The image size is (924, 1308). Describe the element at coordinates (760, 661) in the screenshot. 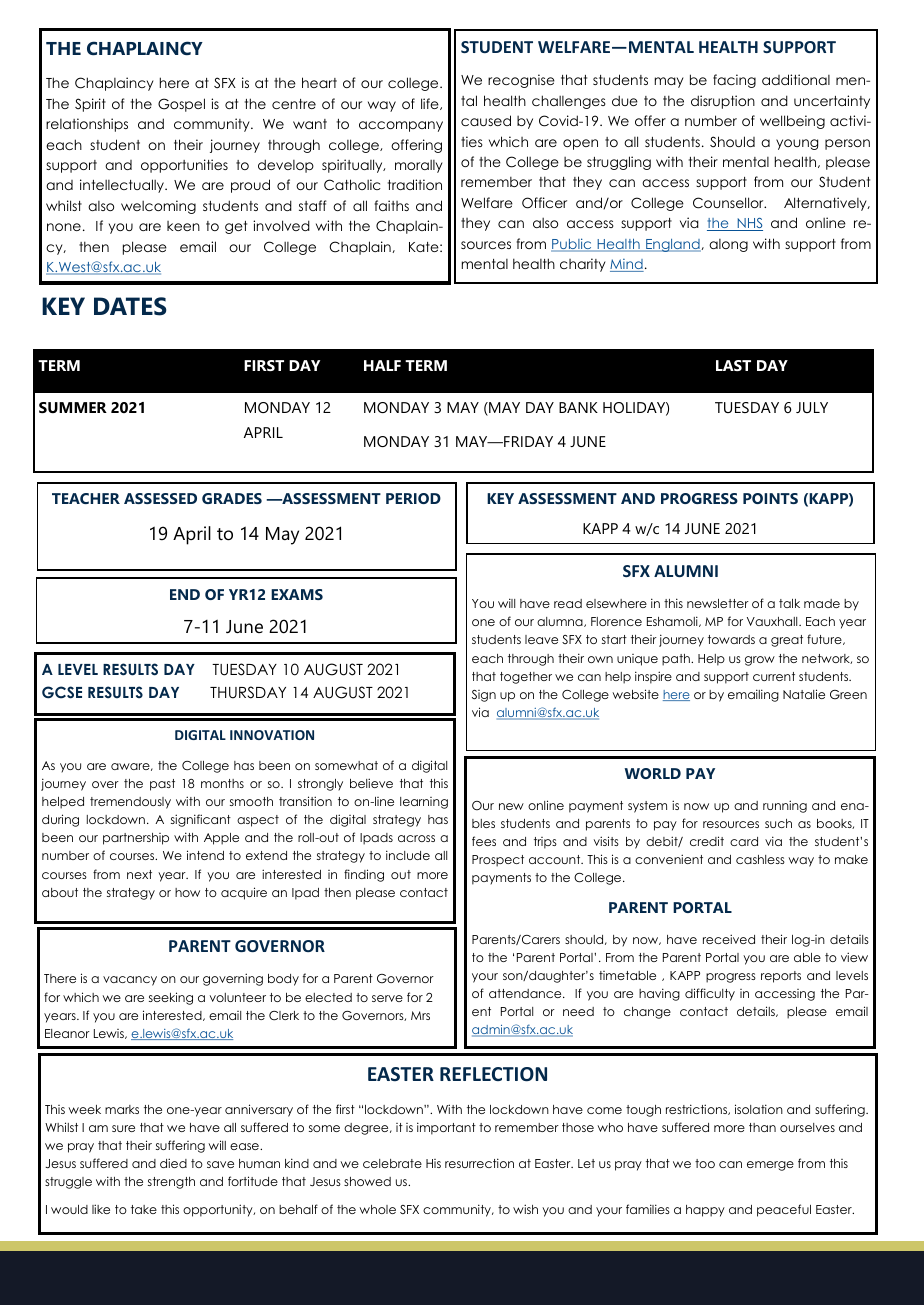

I see `grow` at that location.
